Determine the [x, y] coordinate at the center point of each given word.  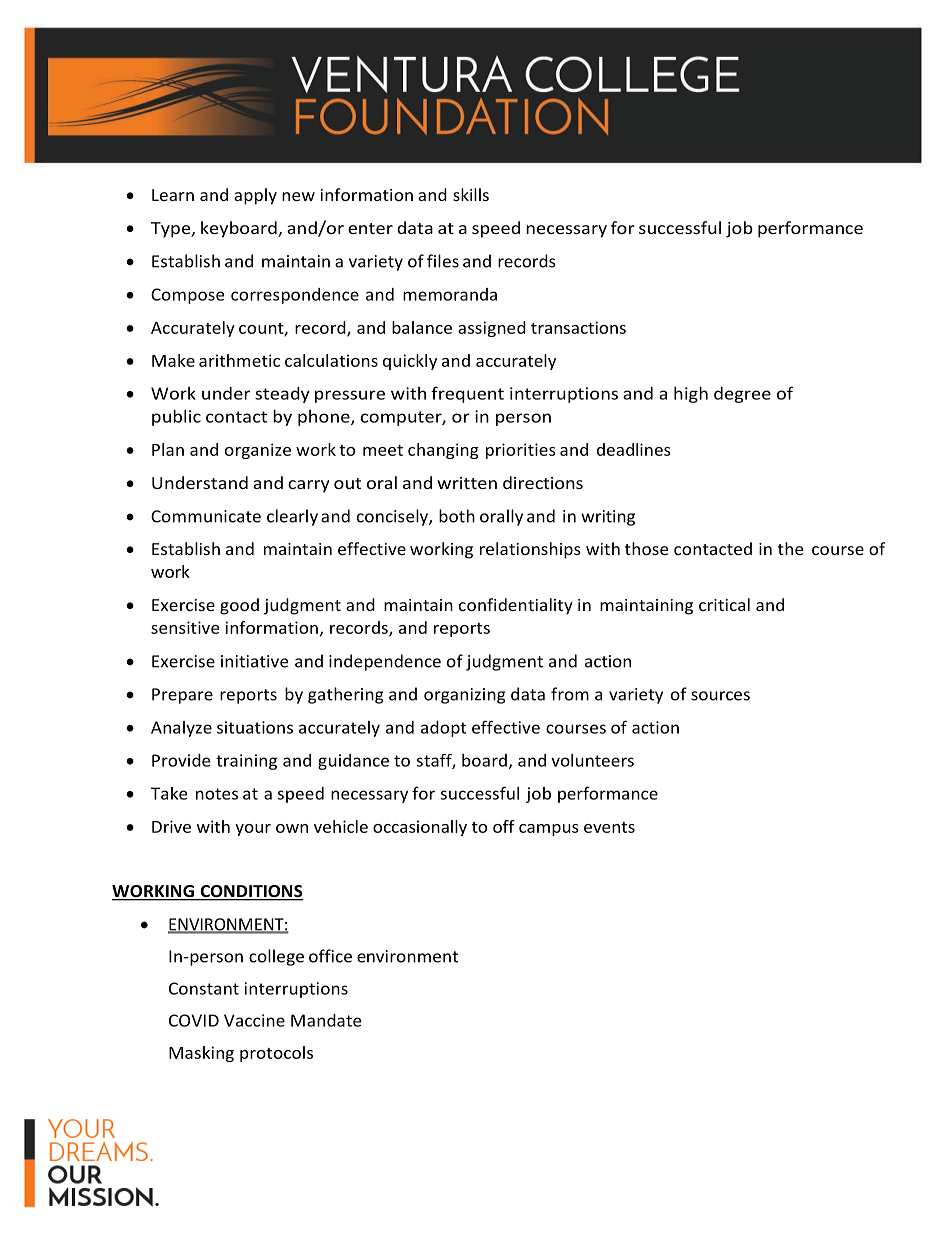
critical [724, 604]
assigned [492, 329]
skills [471, 194]
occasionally [420, 828]
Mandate [326, 1020]
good [239, 606]
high [691, 395]
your [253, 830]
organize [258, 451]
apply [255, 196]
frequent [467, 394]
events [609, 827]
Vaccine [254, 1020]
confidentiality [516, 606]
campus [549, 830]
